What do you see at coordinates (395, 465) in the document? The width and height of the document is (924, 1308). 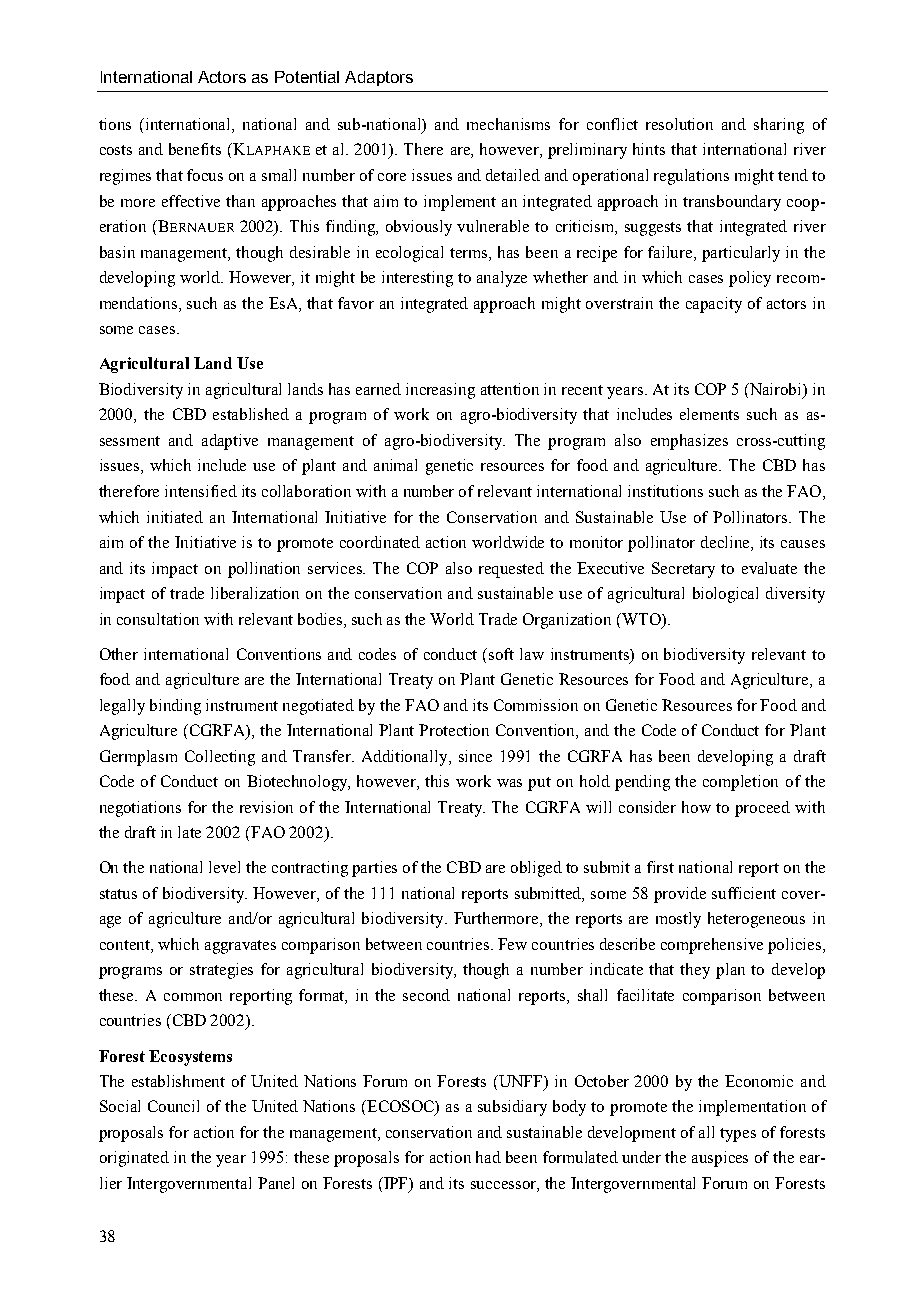 I see `animal` at bounding box center [395, 465].
